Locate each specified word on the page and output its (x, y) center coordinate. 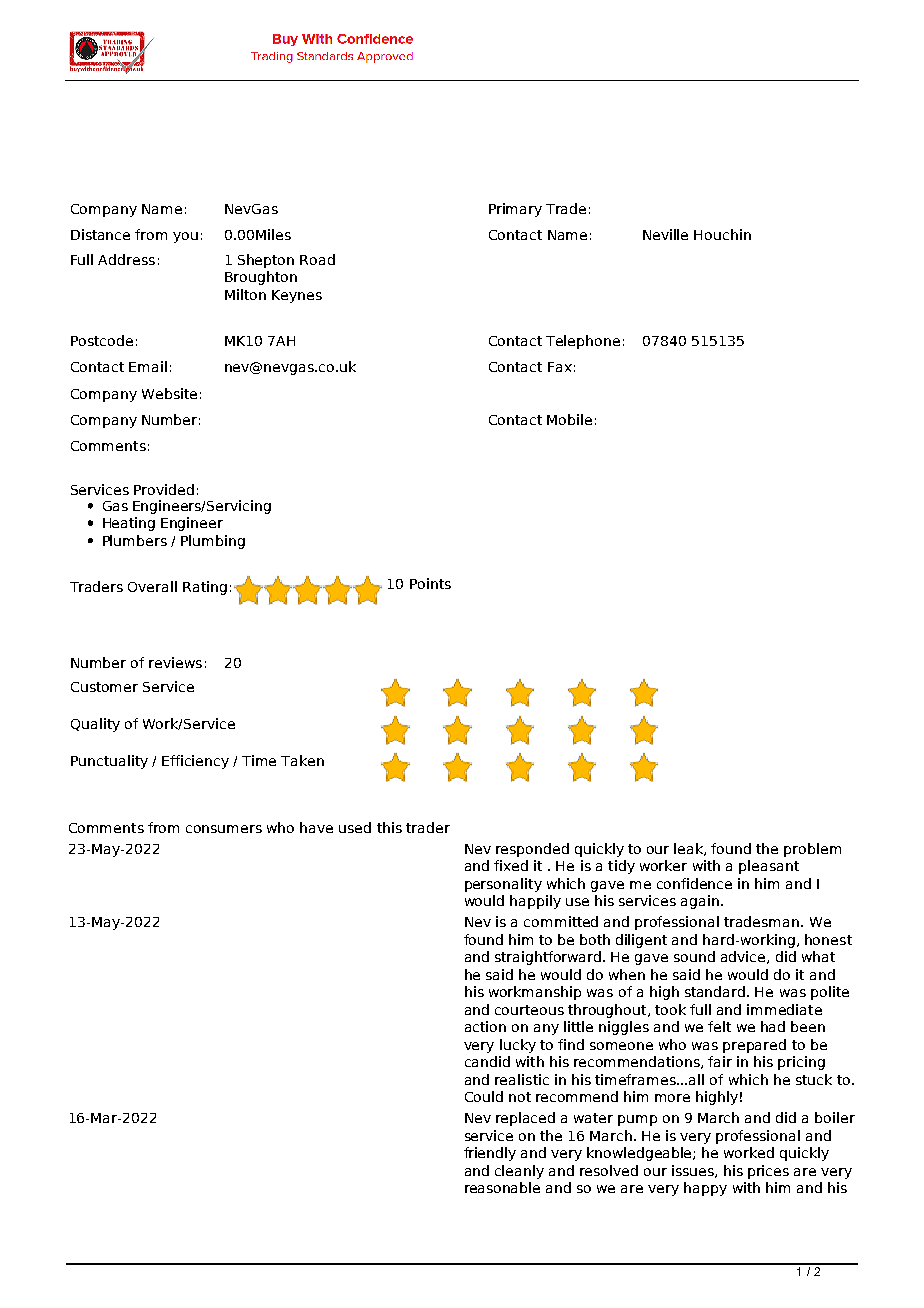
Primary (515, 210)
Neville (665, 234)
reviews (175, 662)
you (185, 237)
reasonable (502, 1187)
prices (768, 1172)
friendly (490, 1154)
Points (430, 583)
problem (812, 850)
